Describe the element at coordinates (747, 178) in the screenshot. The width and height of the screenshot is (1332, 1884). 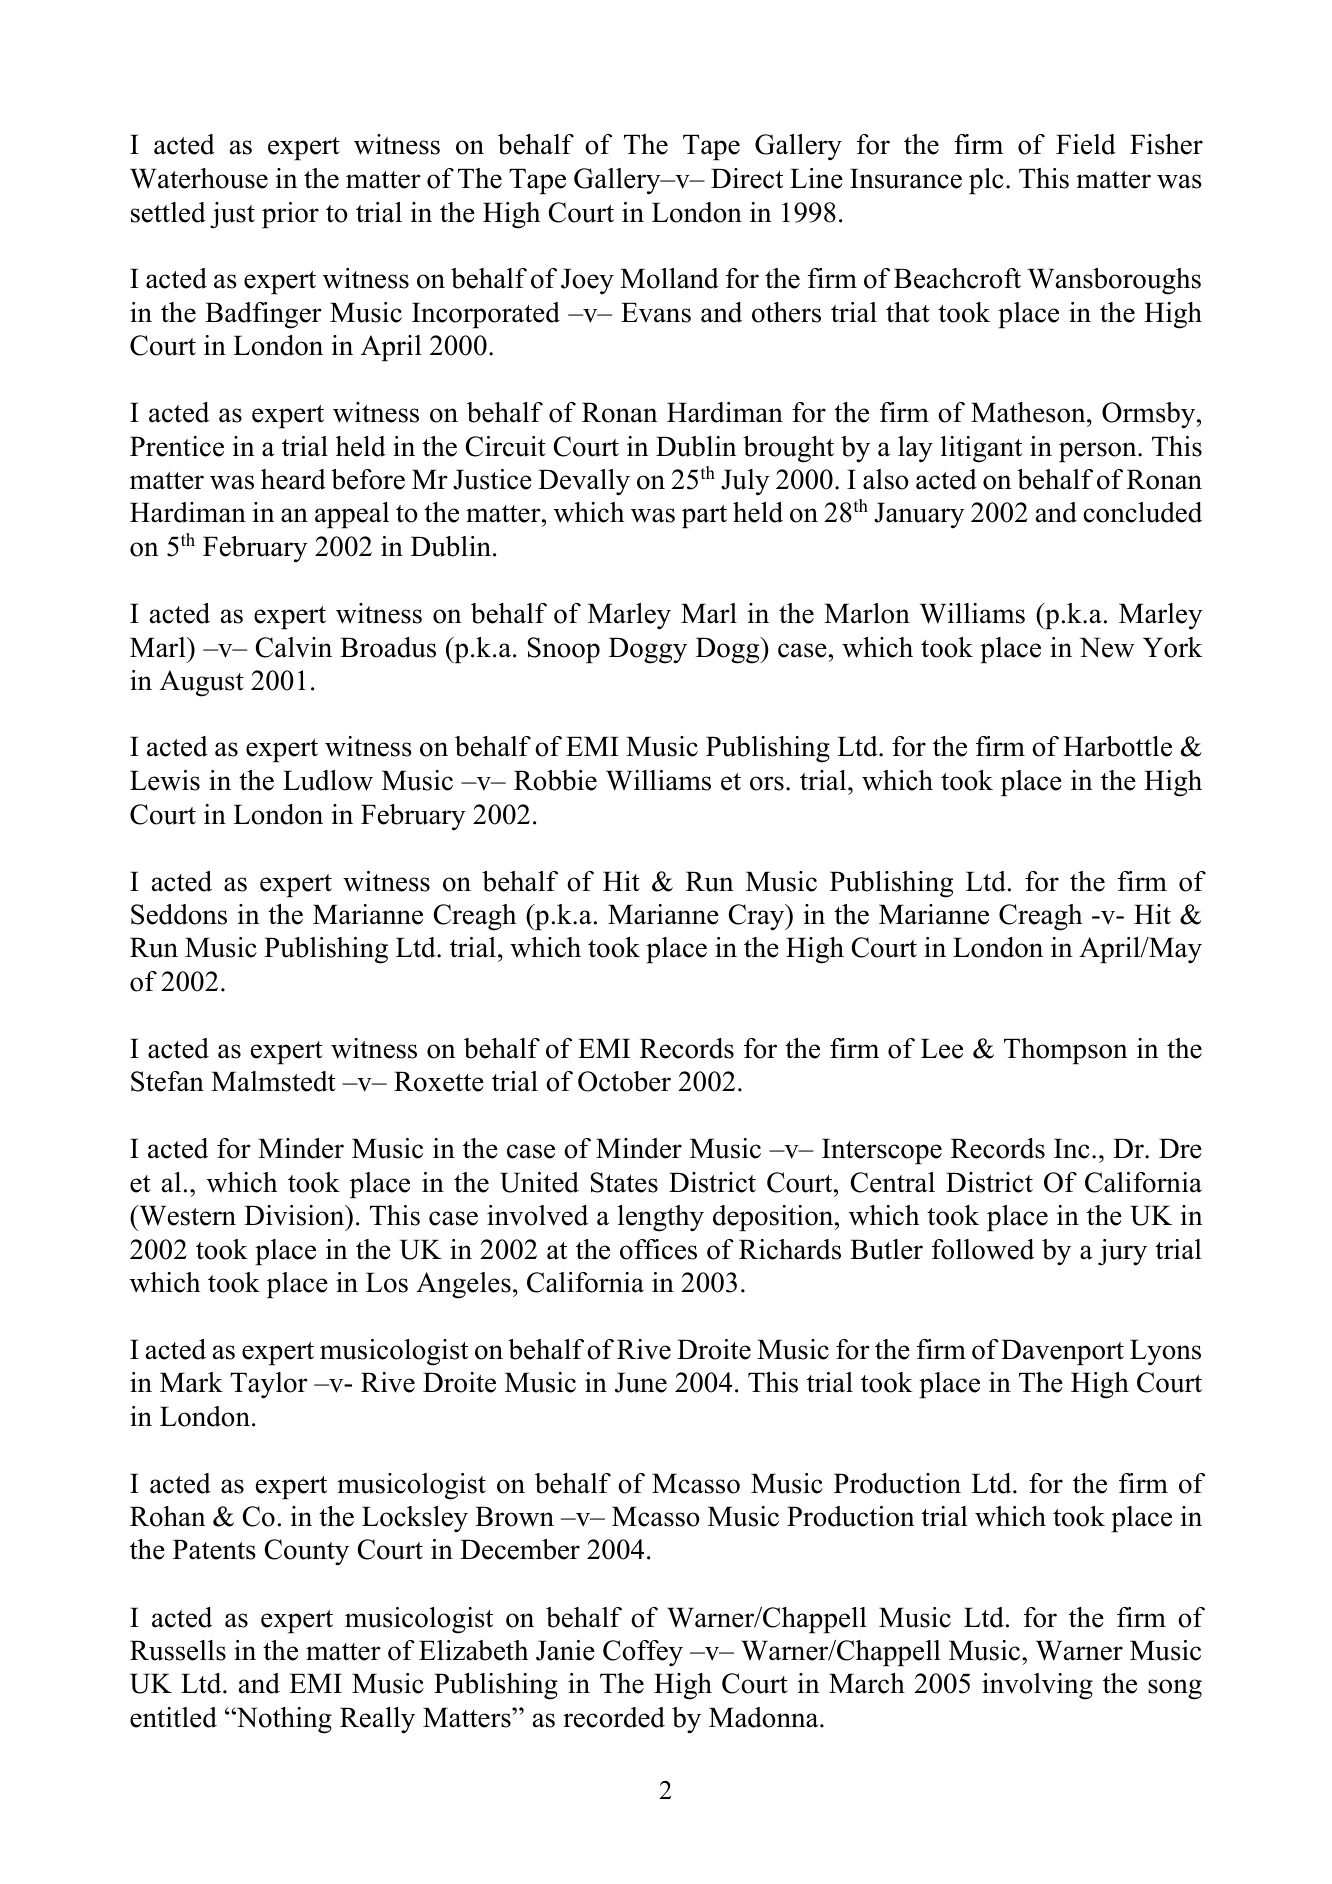
I see `Direct` at that location.
